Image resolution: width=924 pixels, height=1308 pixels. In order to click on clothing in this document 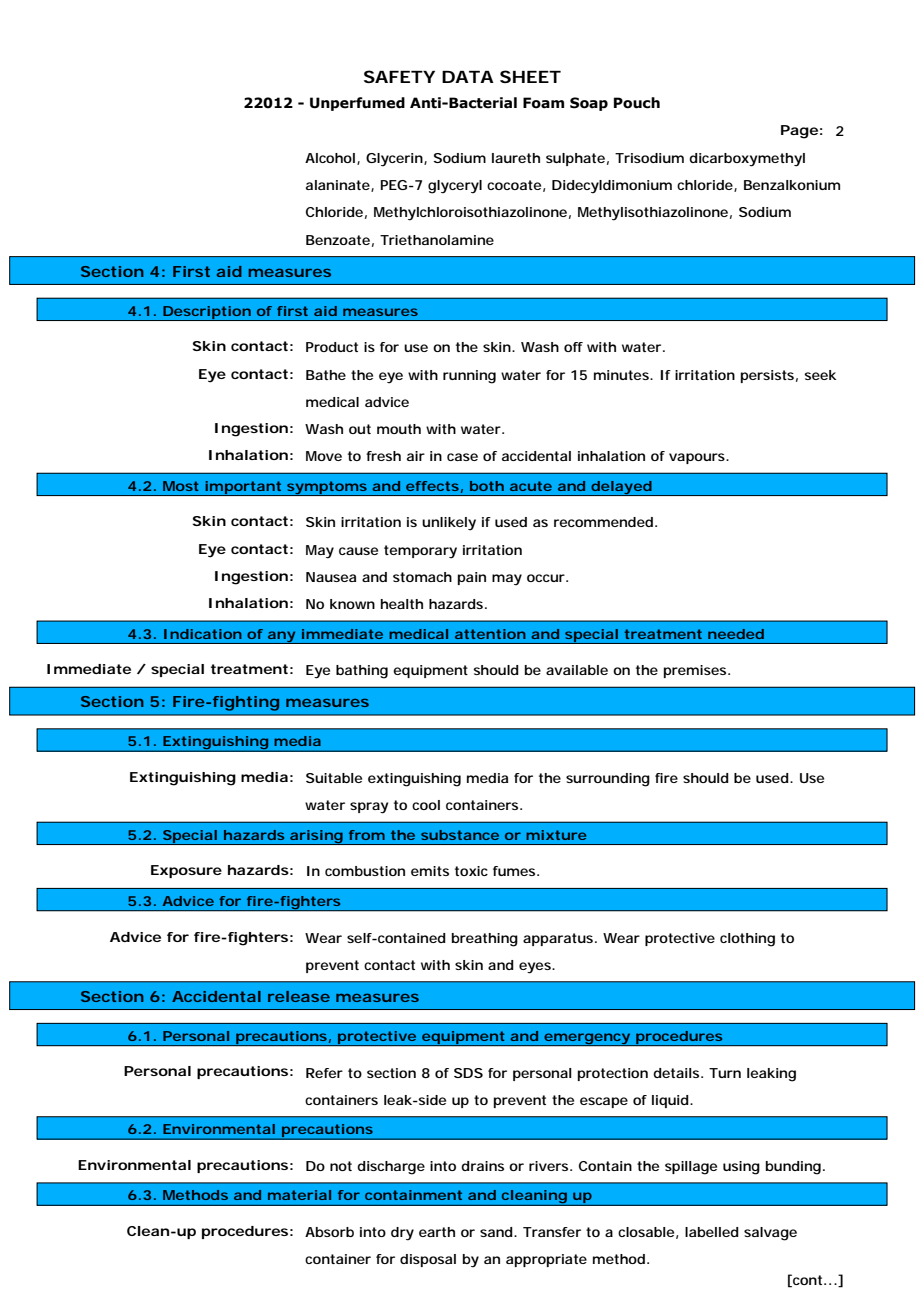, I will do `click(747, 940)`.
